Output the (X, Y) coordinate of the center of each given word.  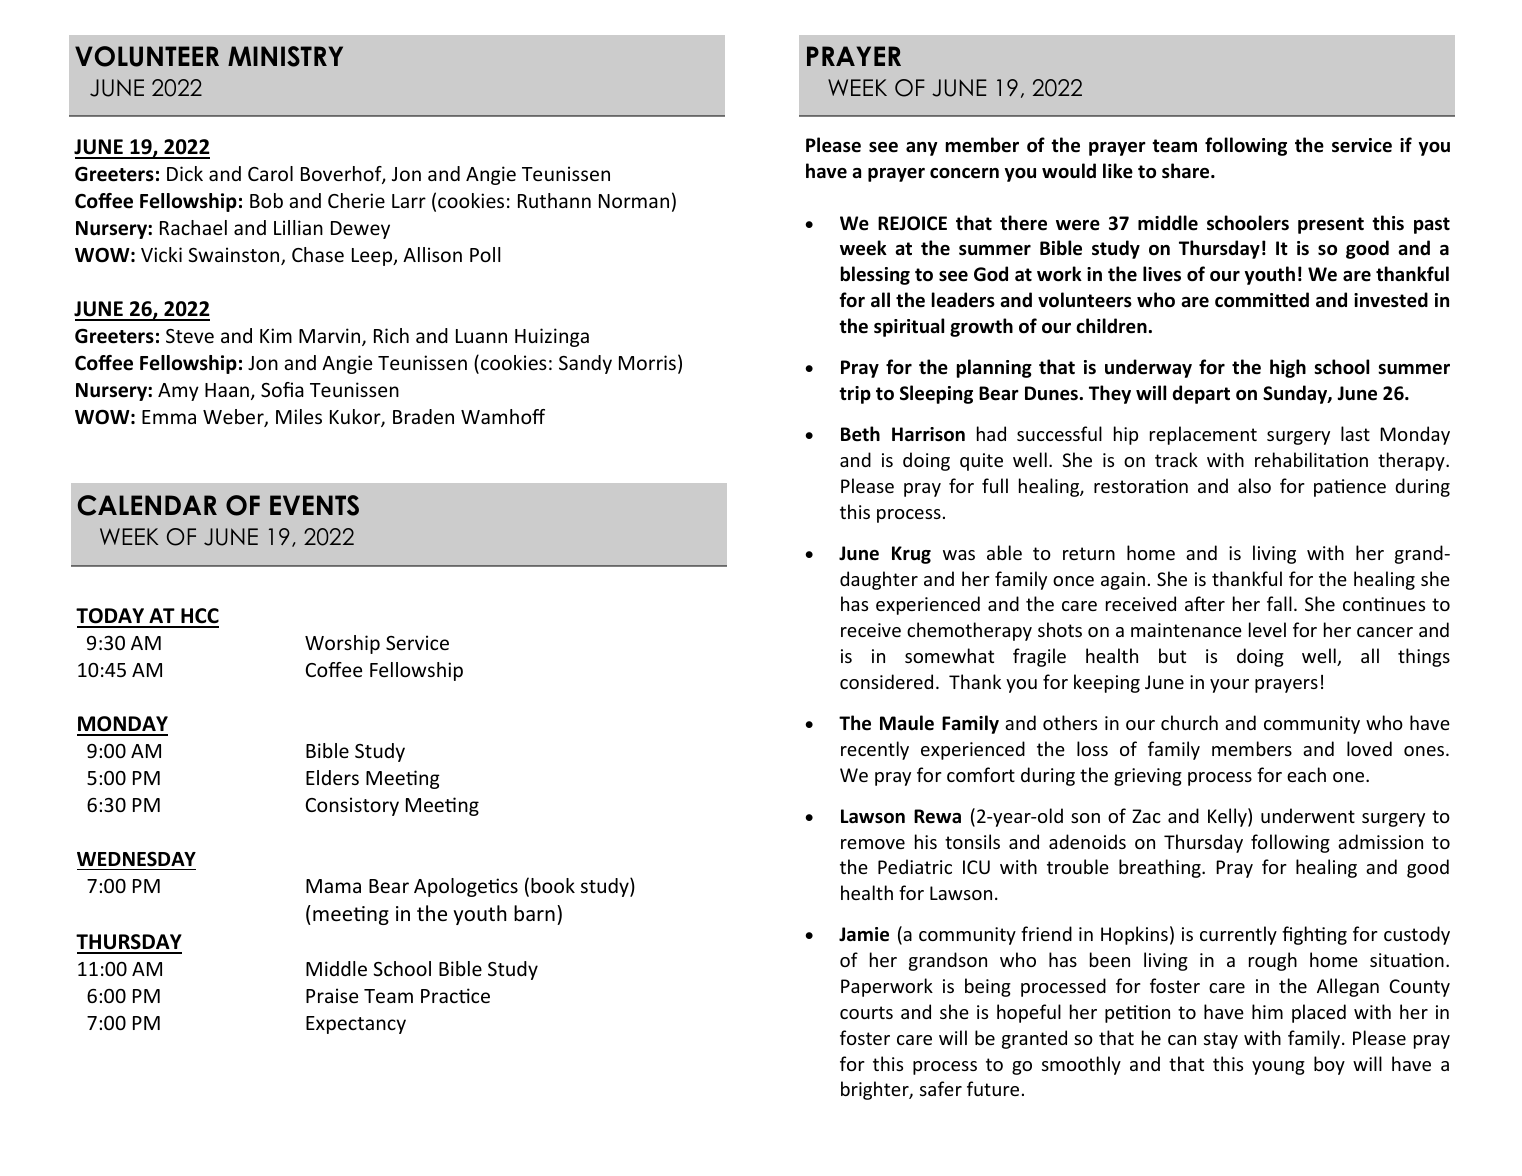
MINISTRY (285, 56)
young (1278, 1068)
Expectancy (356, 1025)
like (1118, 171)
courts (866, 1012)
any (922, 149)
